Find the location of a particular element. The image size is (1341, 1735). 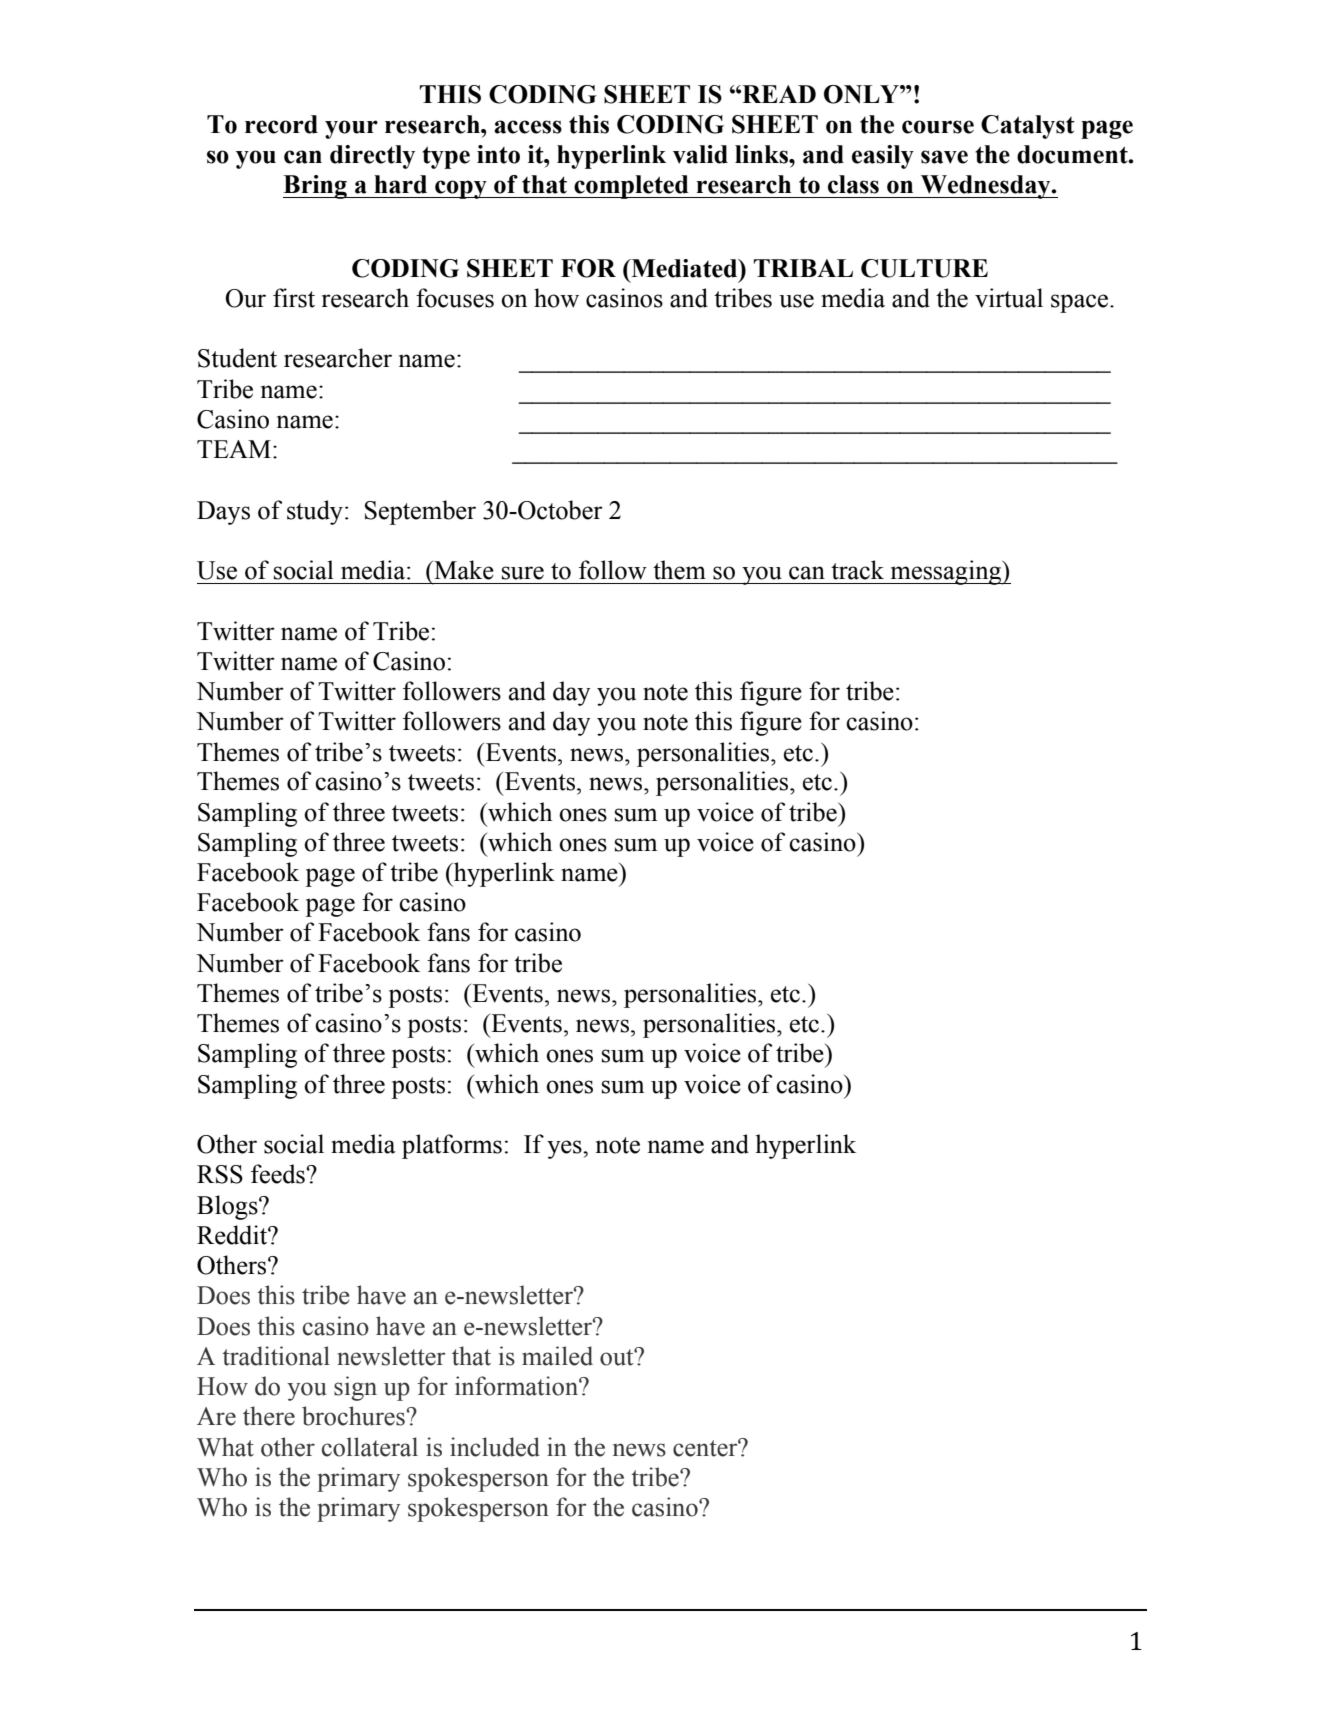

sign is located at coordinates (355, 1388).
